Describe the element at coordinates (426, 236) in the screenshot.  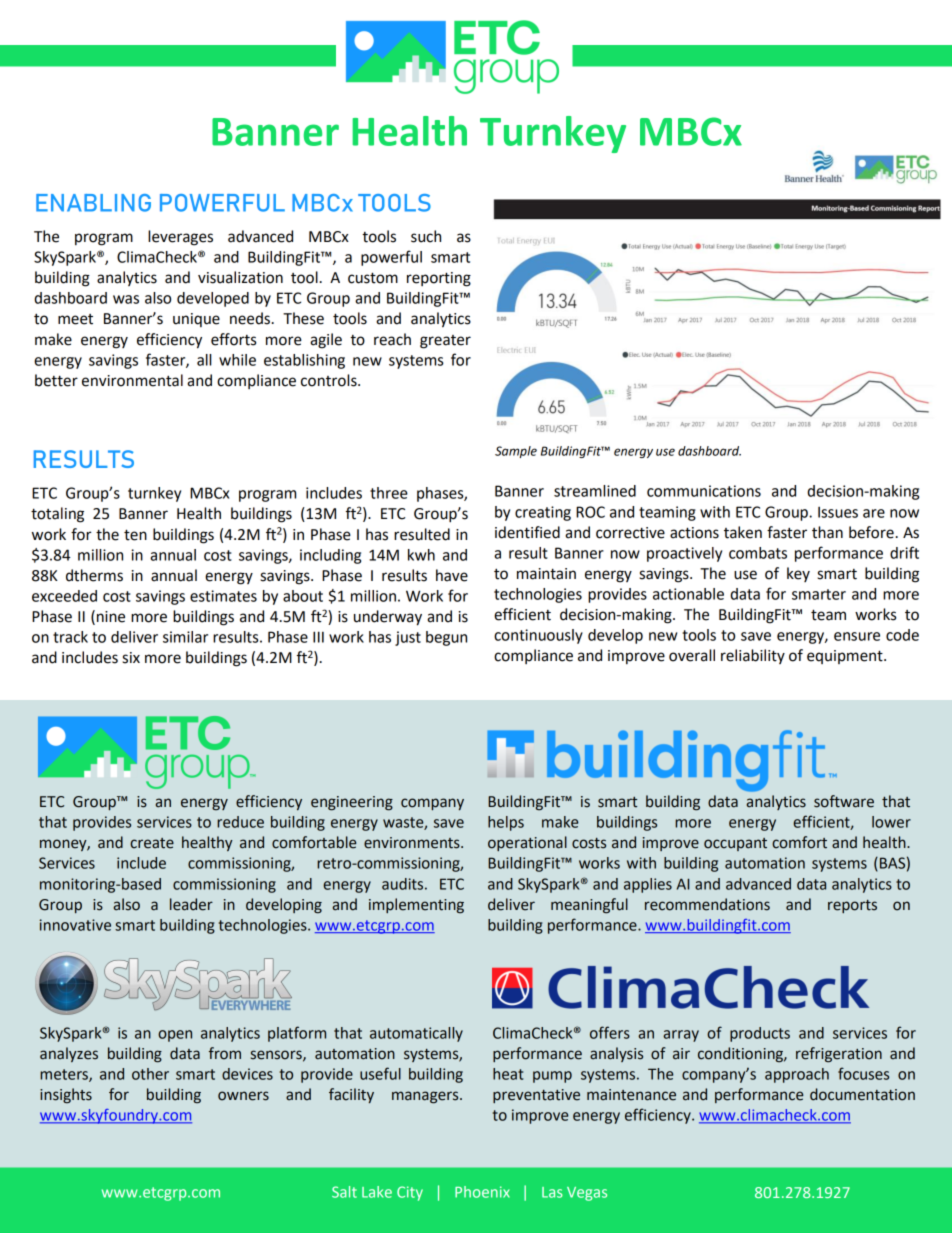
I see `such` at that location.
